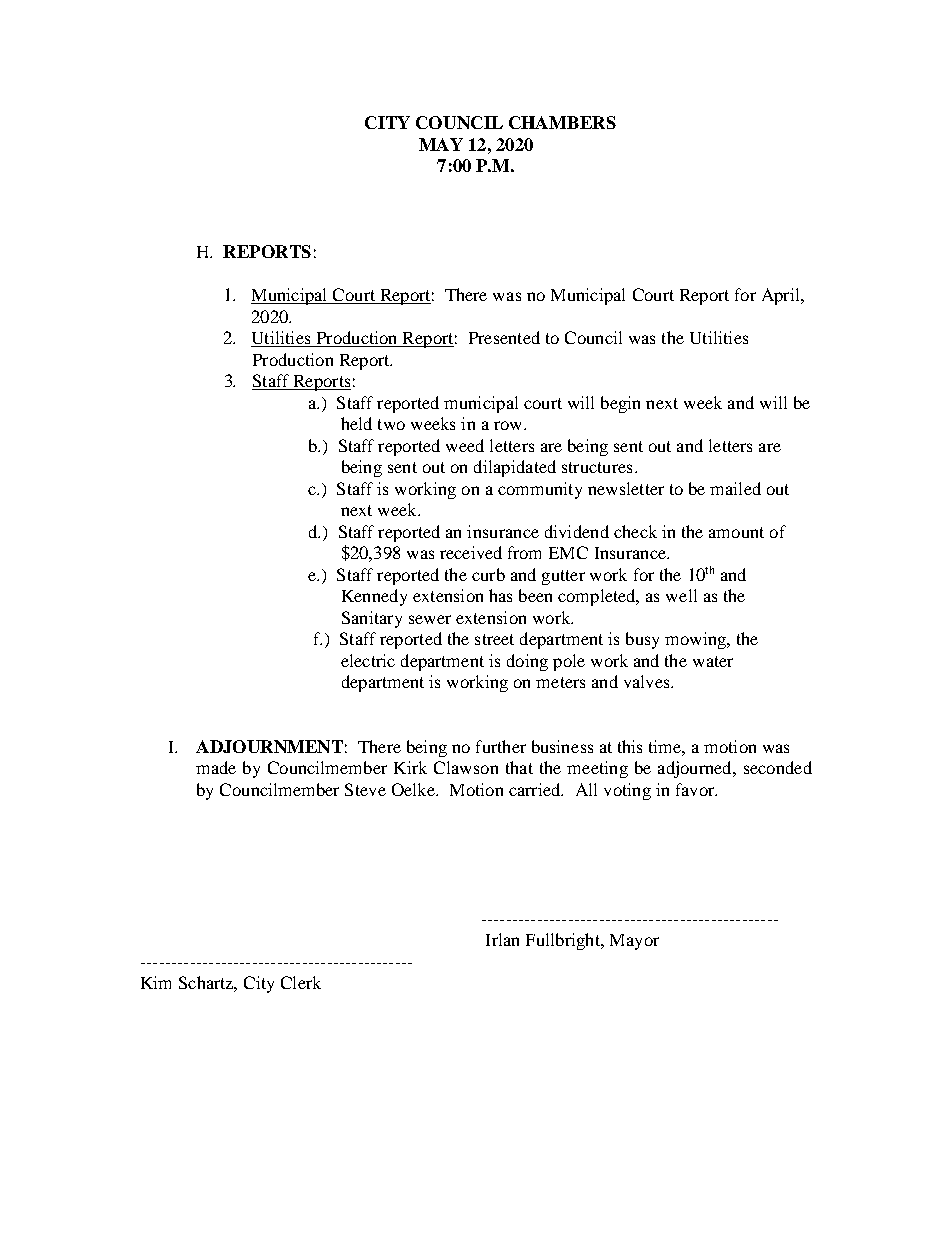 Image resolution: width=952 pixels, height=1233 pixels. I want to click on begin, so click(620, 404).
